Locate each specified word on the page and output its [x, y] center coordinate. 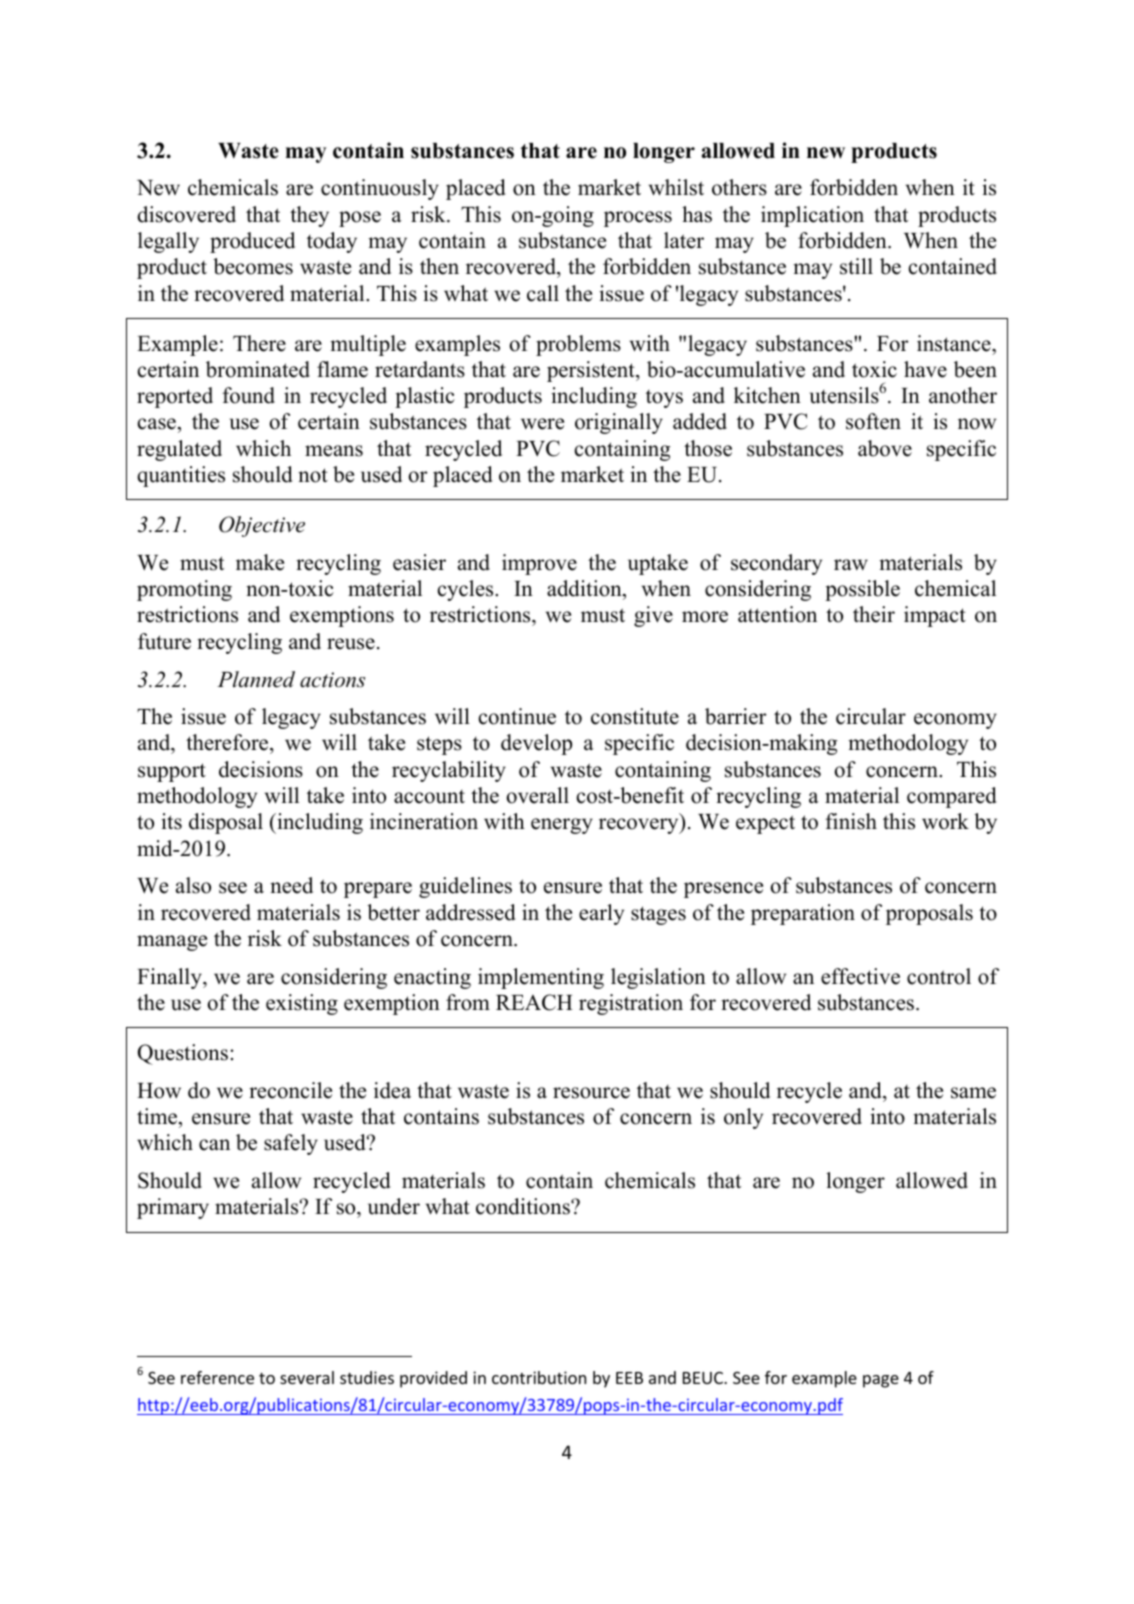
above [885, 448]
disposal [226, 823]
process [638, 219]
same [973, 1093]
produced [252, 242]
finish [851, 821]
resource [591, 1093]
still [856, 266]
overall [538, 795]
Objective [262, 526]
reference [217, 1377]
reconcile [290, 1090]
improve [539, 564]
